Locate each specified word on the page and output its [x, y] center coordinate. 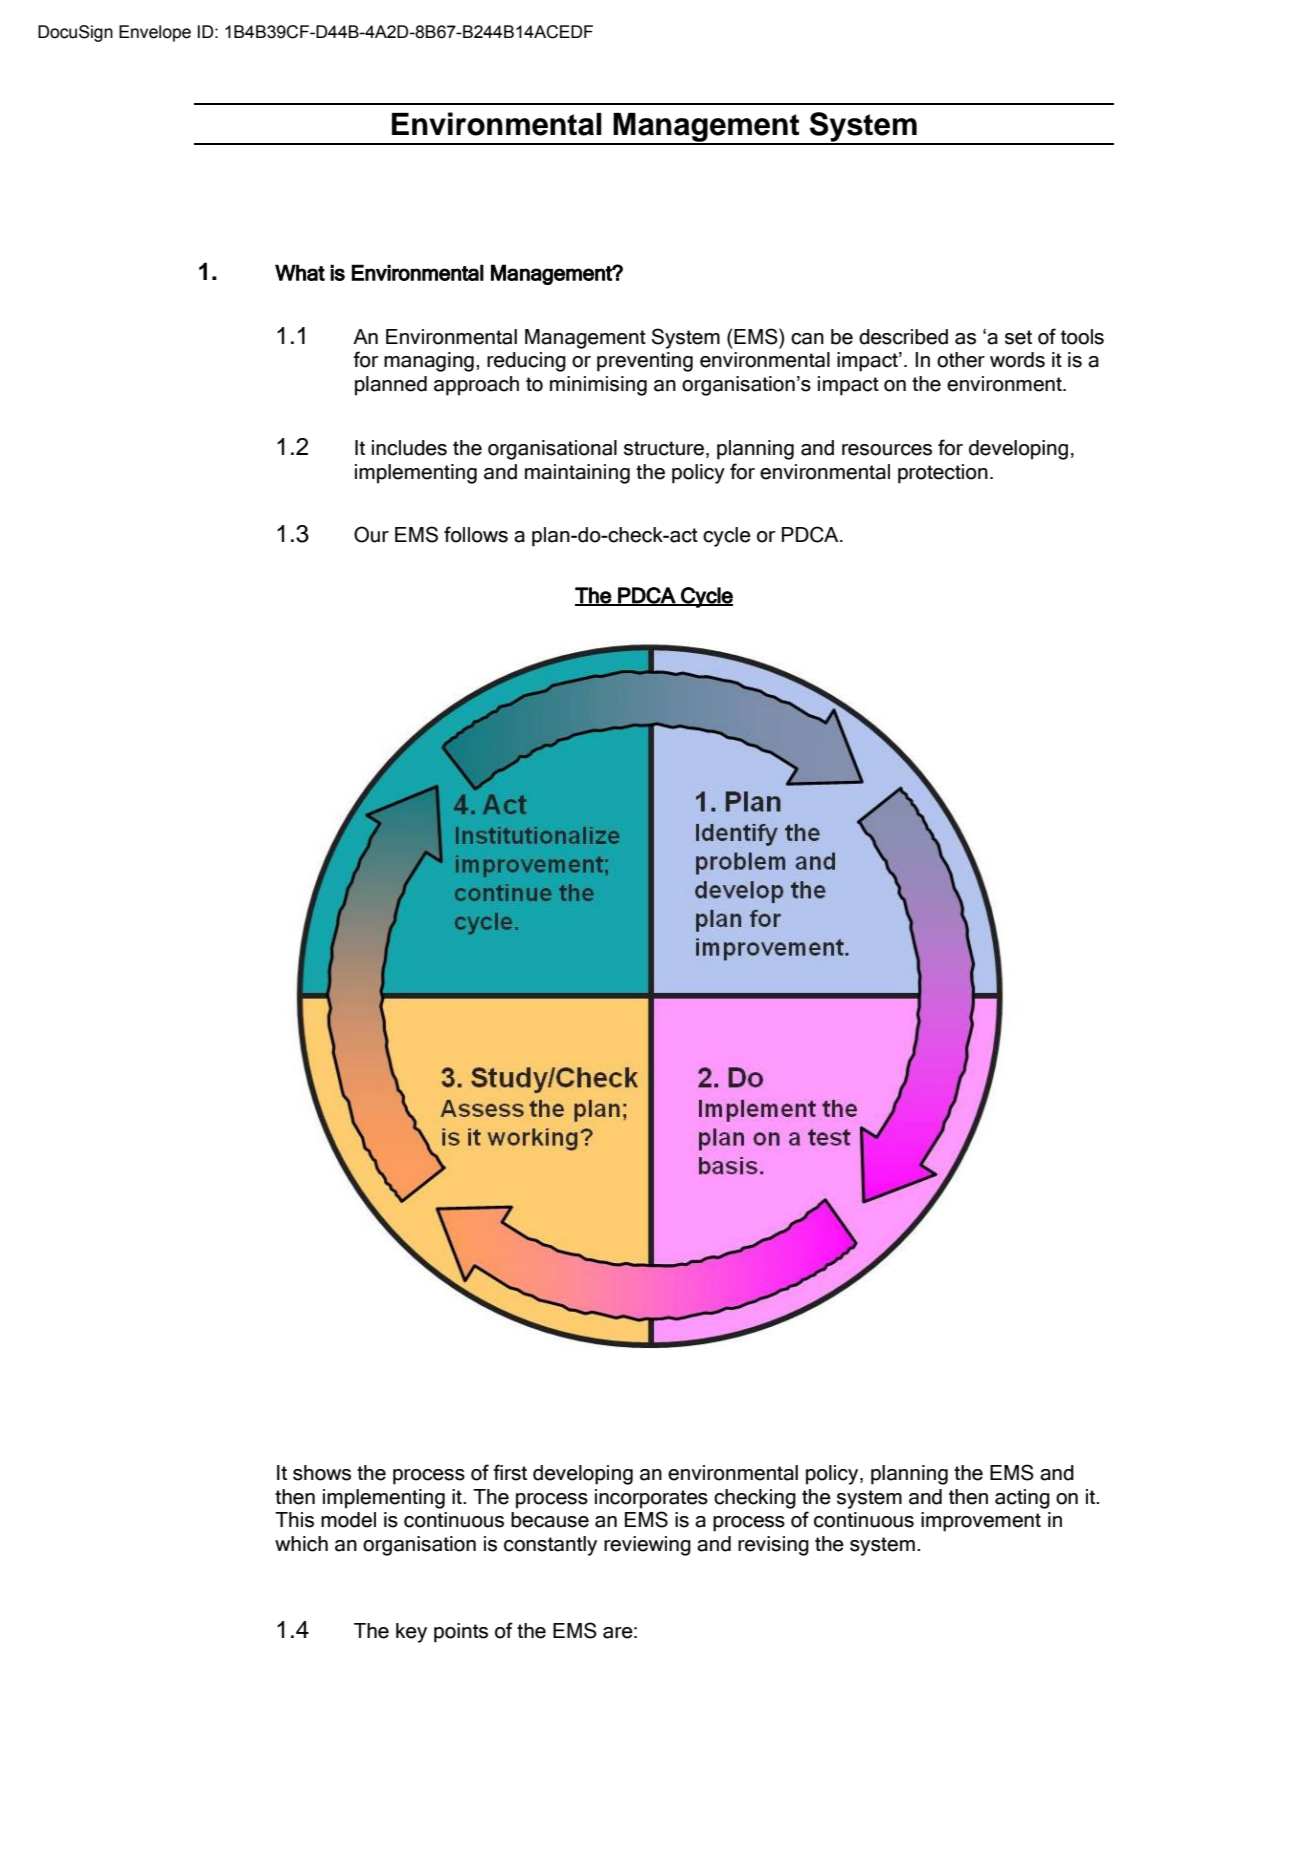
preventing [645, 362]
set [1018, 337]
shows [322, 1473]
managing [429, 362]
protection [943, 474]
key [411, 1633]
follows [476, 534]
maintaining [577, 474]
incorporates [651, 1499]
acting [1022, 1499]
